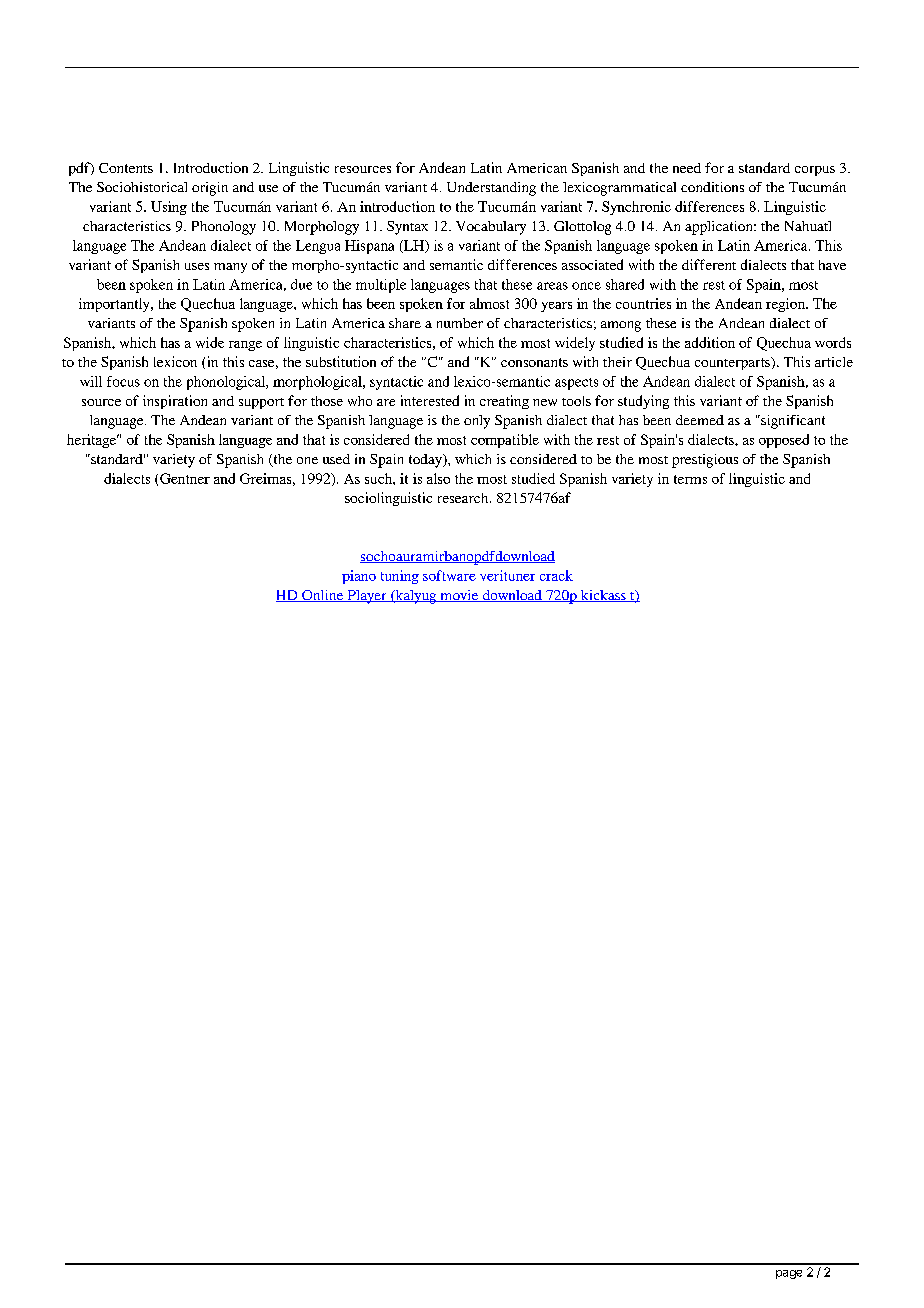 Image resolution: width=924 pixels, height=1308 pixels. What do you see at coordinates (556, 575) in the screenshot?
I see `crack` at bounding box center [556, 575].
